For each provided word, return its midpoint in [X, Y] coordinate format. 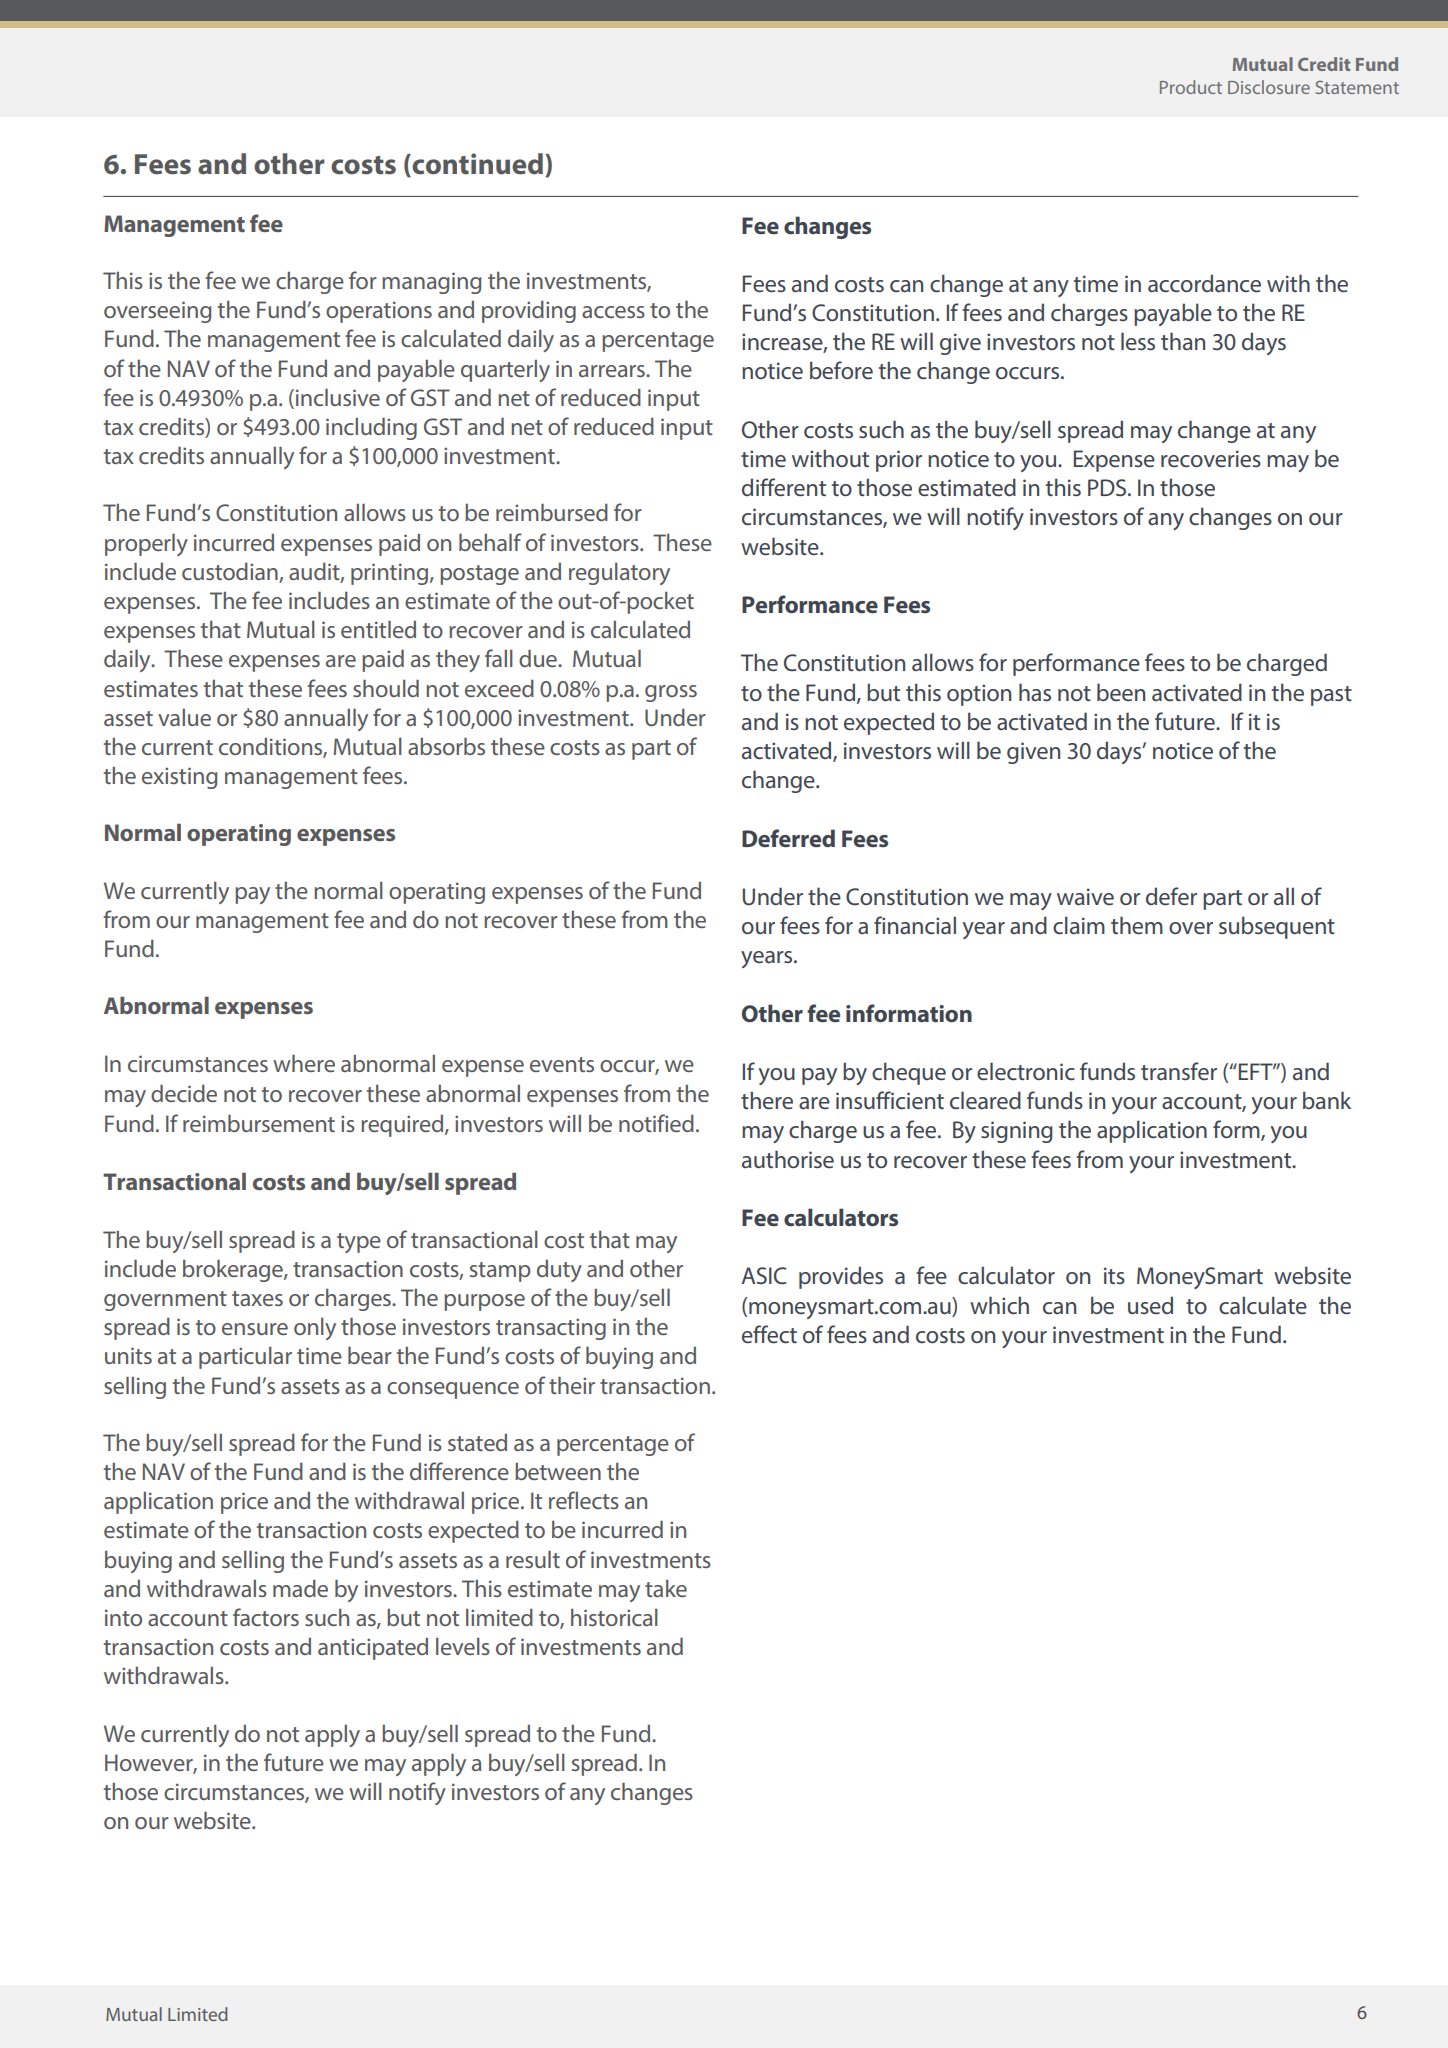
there [767, 1100]
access [613, 312]
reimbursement [259, 1123]
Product [1191, 87]
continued [476, 164]
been [1121, 692]
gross [671, 693]
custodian [231, 573]
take [666, 1588]
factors [266, 1617]
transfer [1179, 1071]
